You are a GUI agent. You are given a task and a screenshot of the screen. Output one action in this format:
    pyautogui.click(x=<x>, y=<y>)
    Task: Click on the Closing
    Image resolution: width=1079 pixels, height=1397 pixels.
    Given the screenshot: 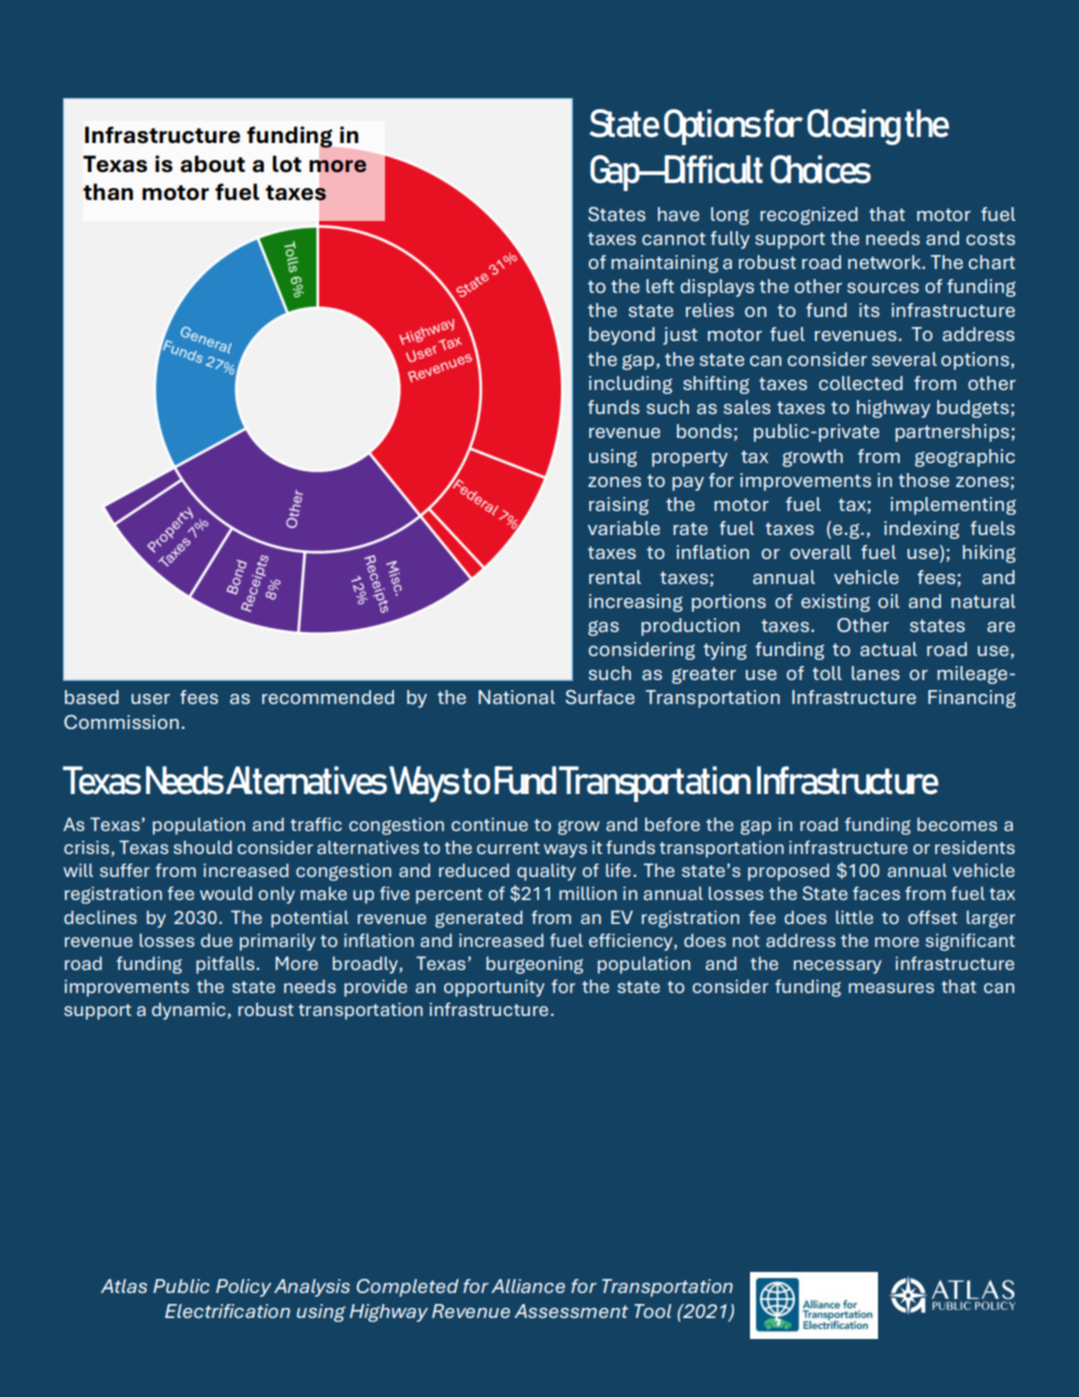 What is the action you would take?
    pyautogui.click(x=854, y=127)
